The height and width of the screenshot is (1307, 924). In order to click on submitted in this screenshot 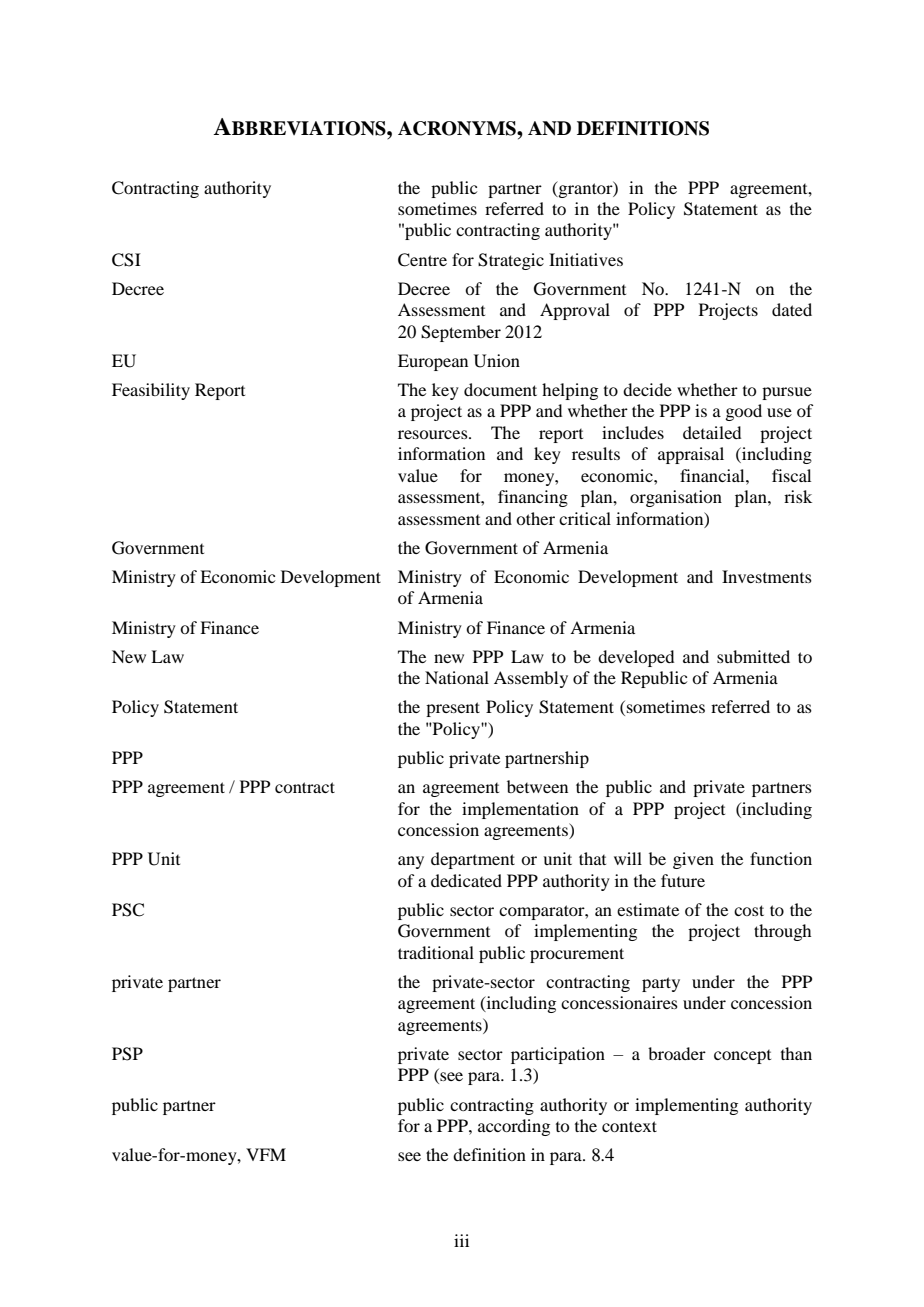, I will do `click(753, 656)`.
